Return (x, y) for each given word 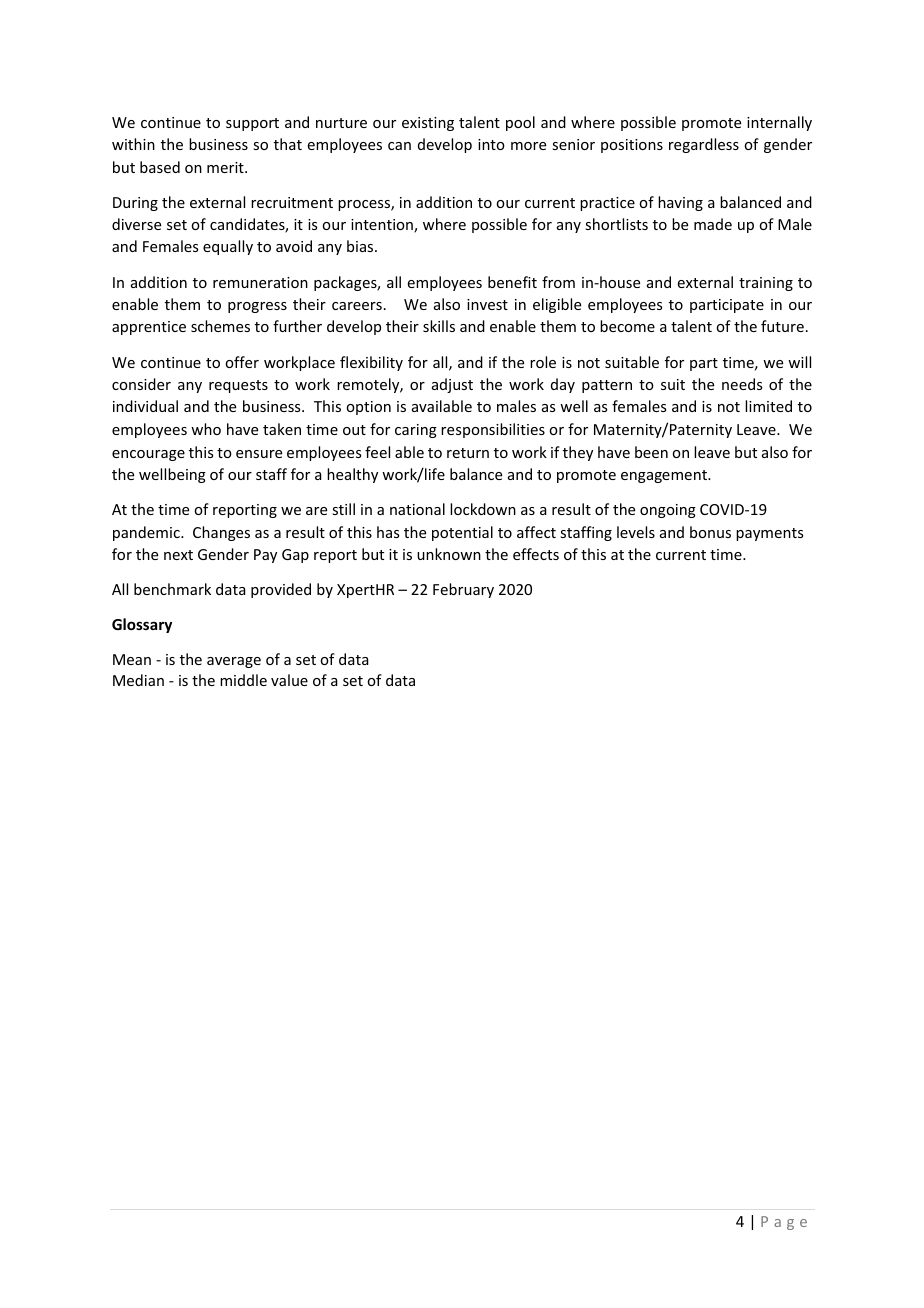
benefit (512, 282)
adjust (452, 385)
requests (238, 386)
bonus (710, 532)
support (252, 124)
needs (742, 384)
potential (462, 533)
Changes (221, 533)
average (234, 662)
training (766, 284)
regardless (704, 145)
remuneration (260, 282)
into (491, 144)
